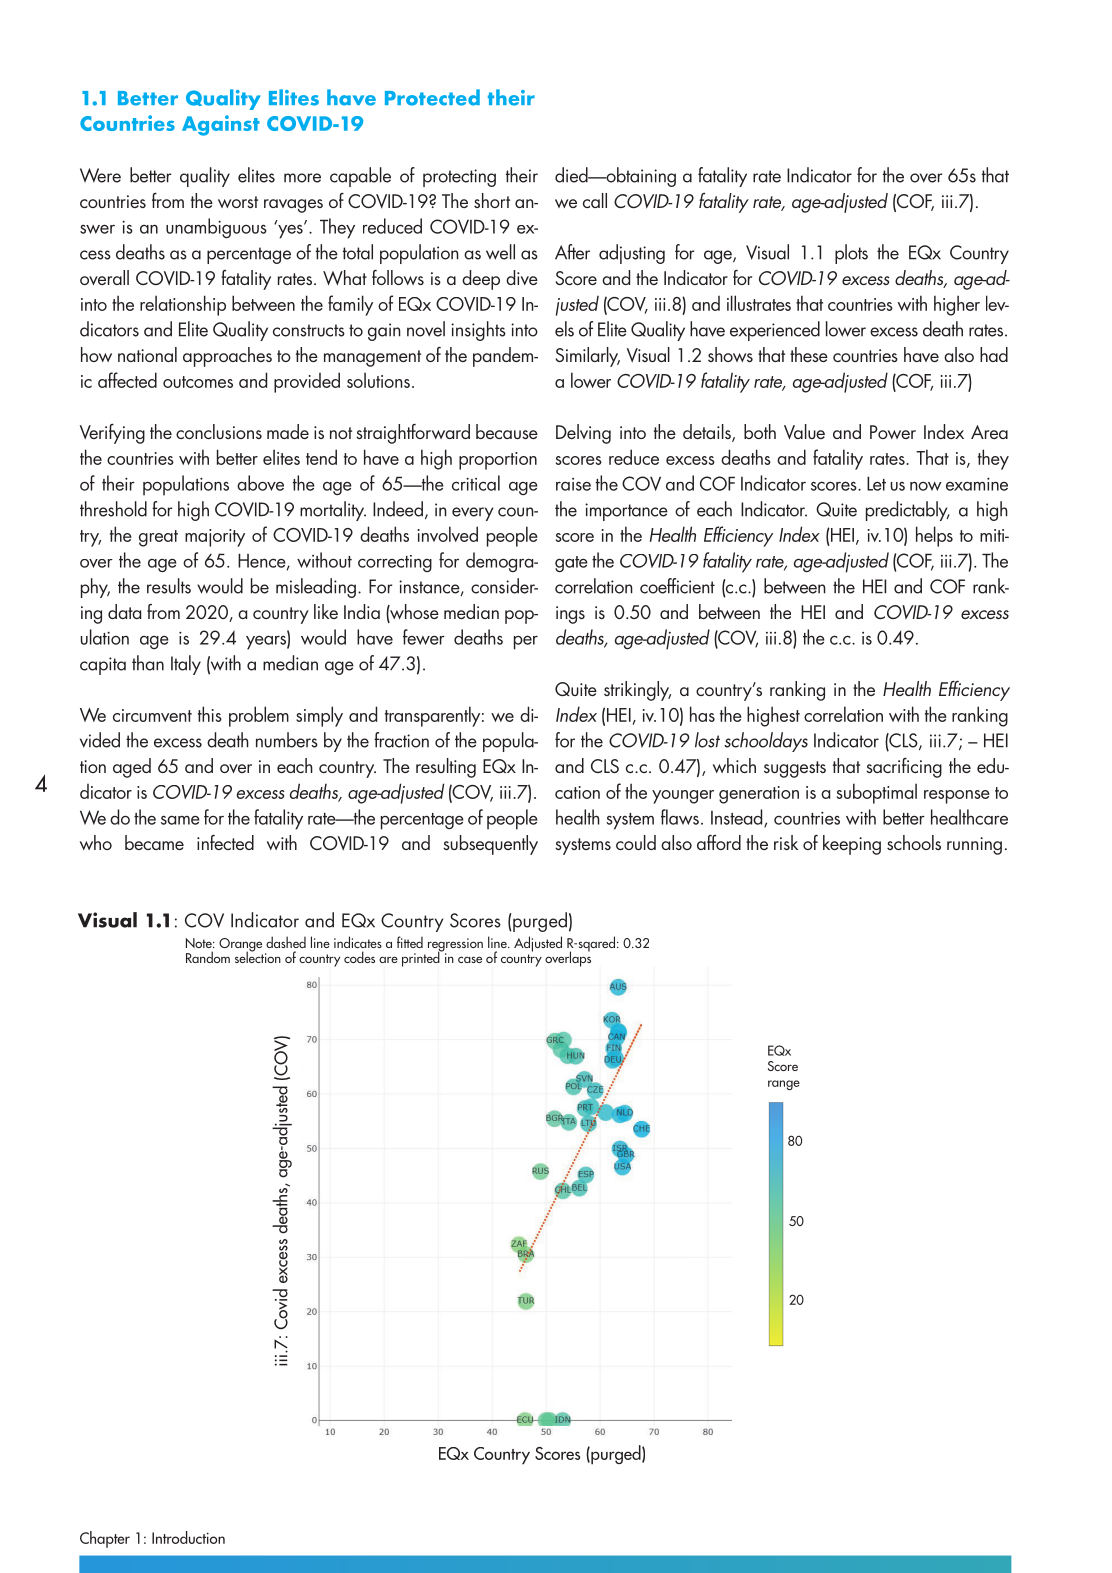 Image resolution: width=1112 pixels, height=1573 pixels. What do you see at coordinates (595, 200) in the page?
I see `call` at bounding box center [595, 200].
